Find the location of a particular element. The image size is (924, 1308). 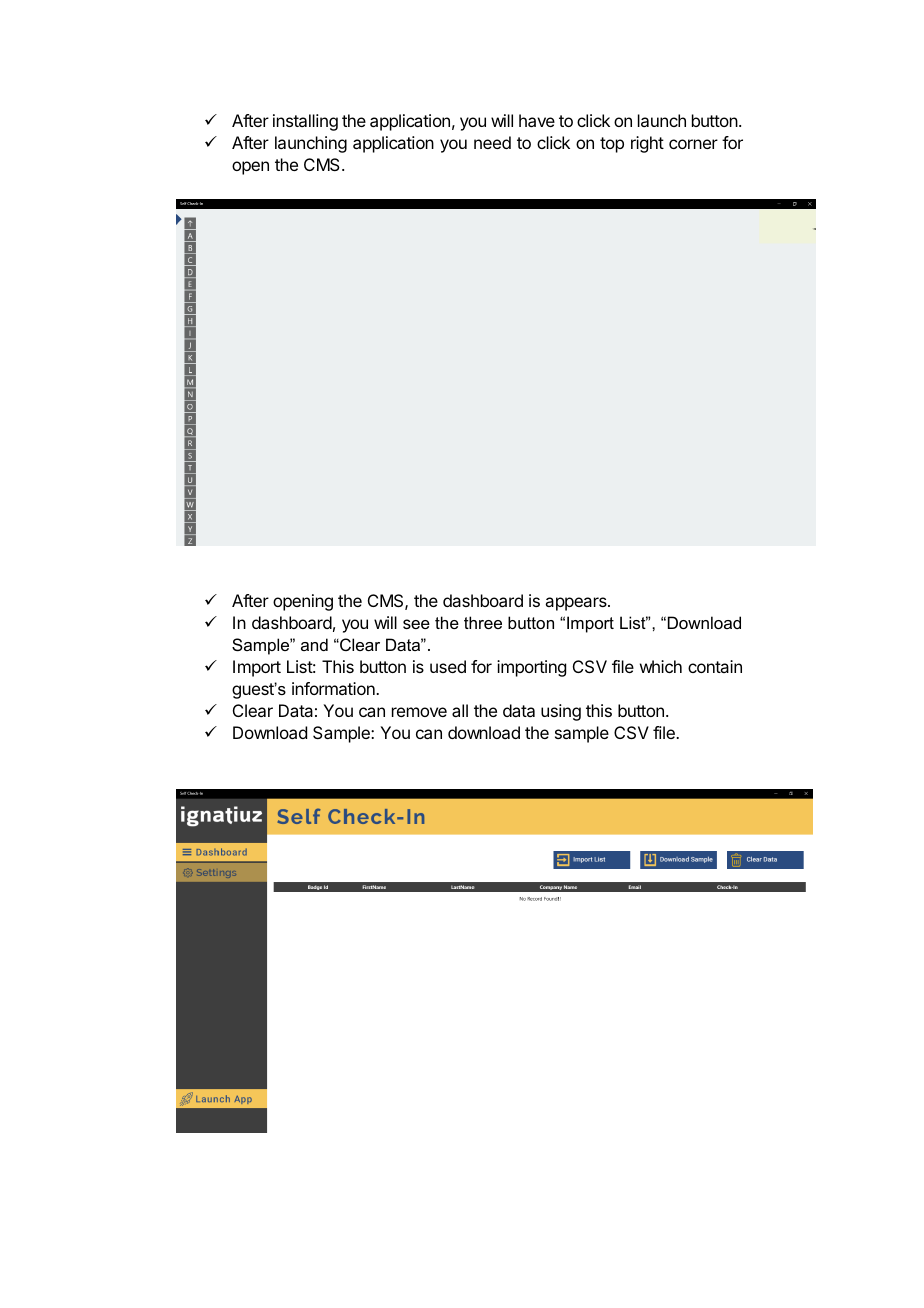

information is located at coordinates (334, 688).
